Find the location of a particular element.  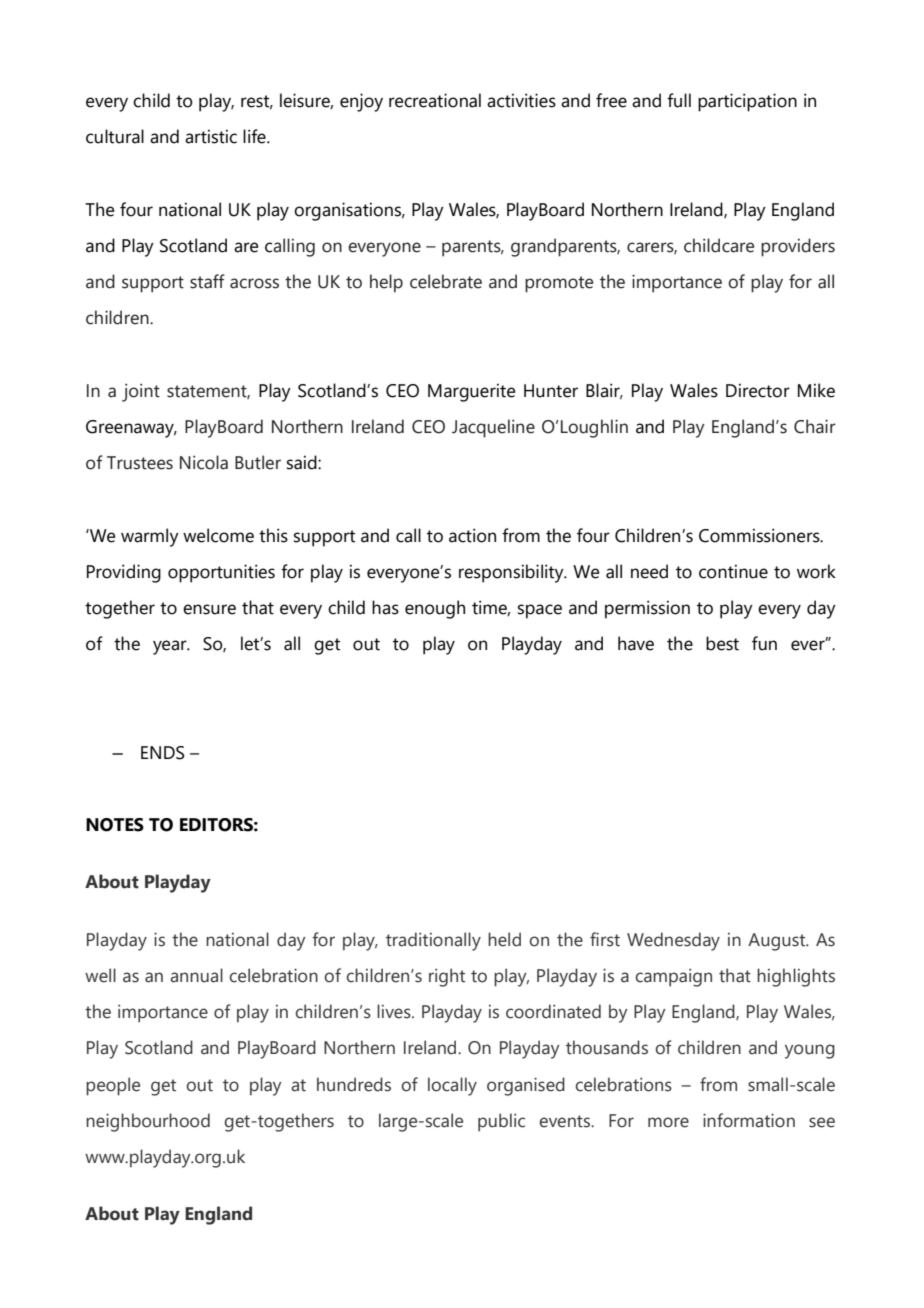

artistic is located at coordinates (211, 136).
